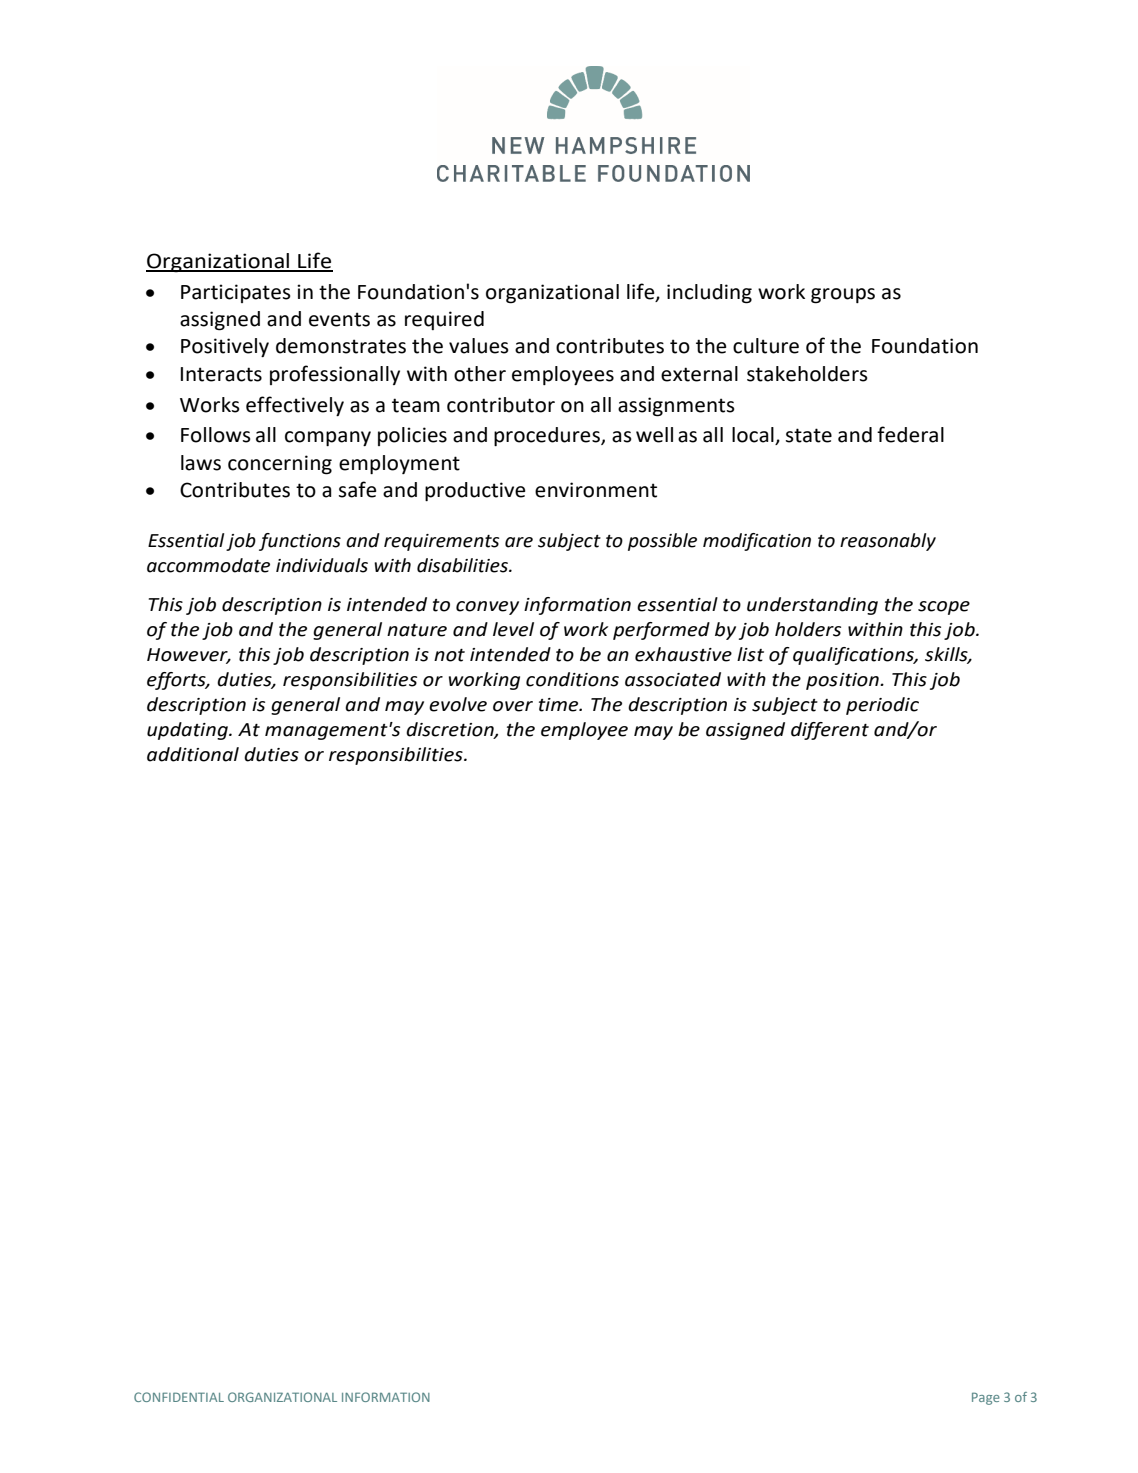 The height and width of the screenshot is (1473, 1138). What do you see at coordinates (830, 731) in the screenshot?
I see `different` at bounding box center [830, 731].
